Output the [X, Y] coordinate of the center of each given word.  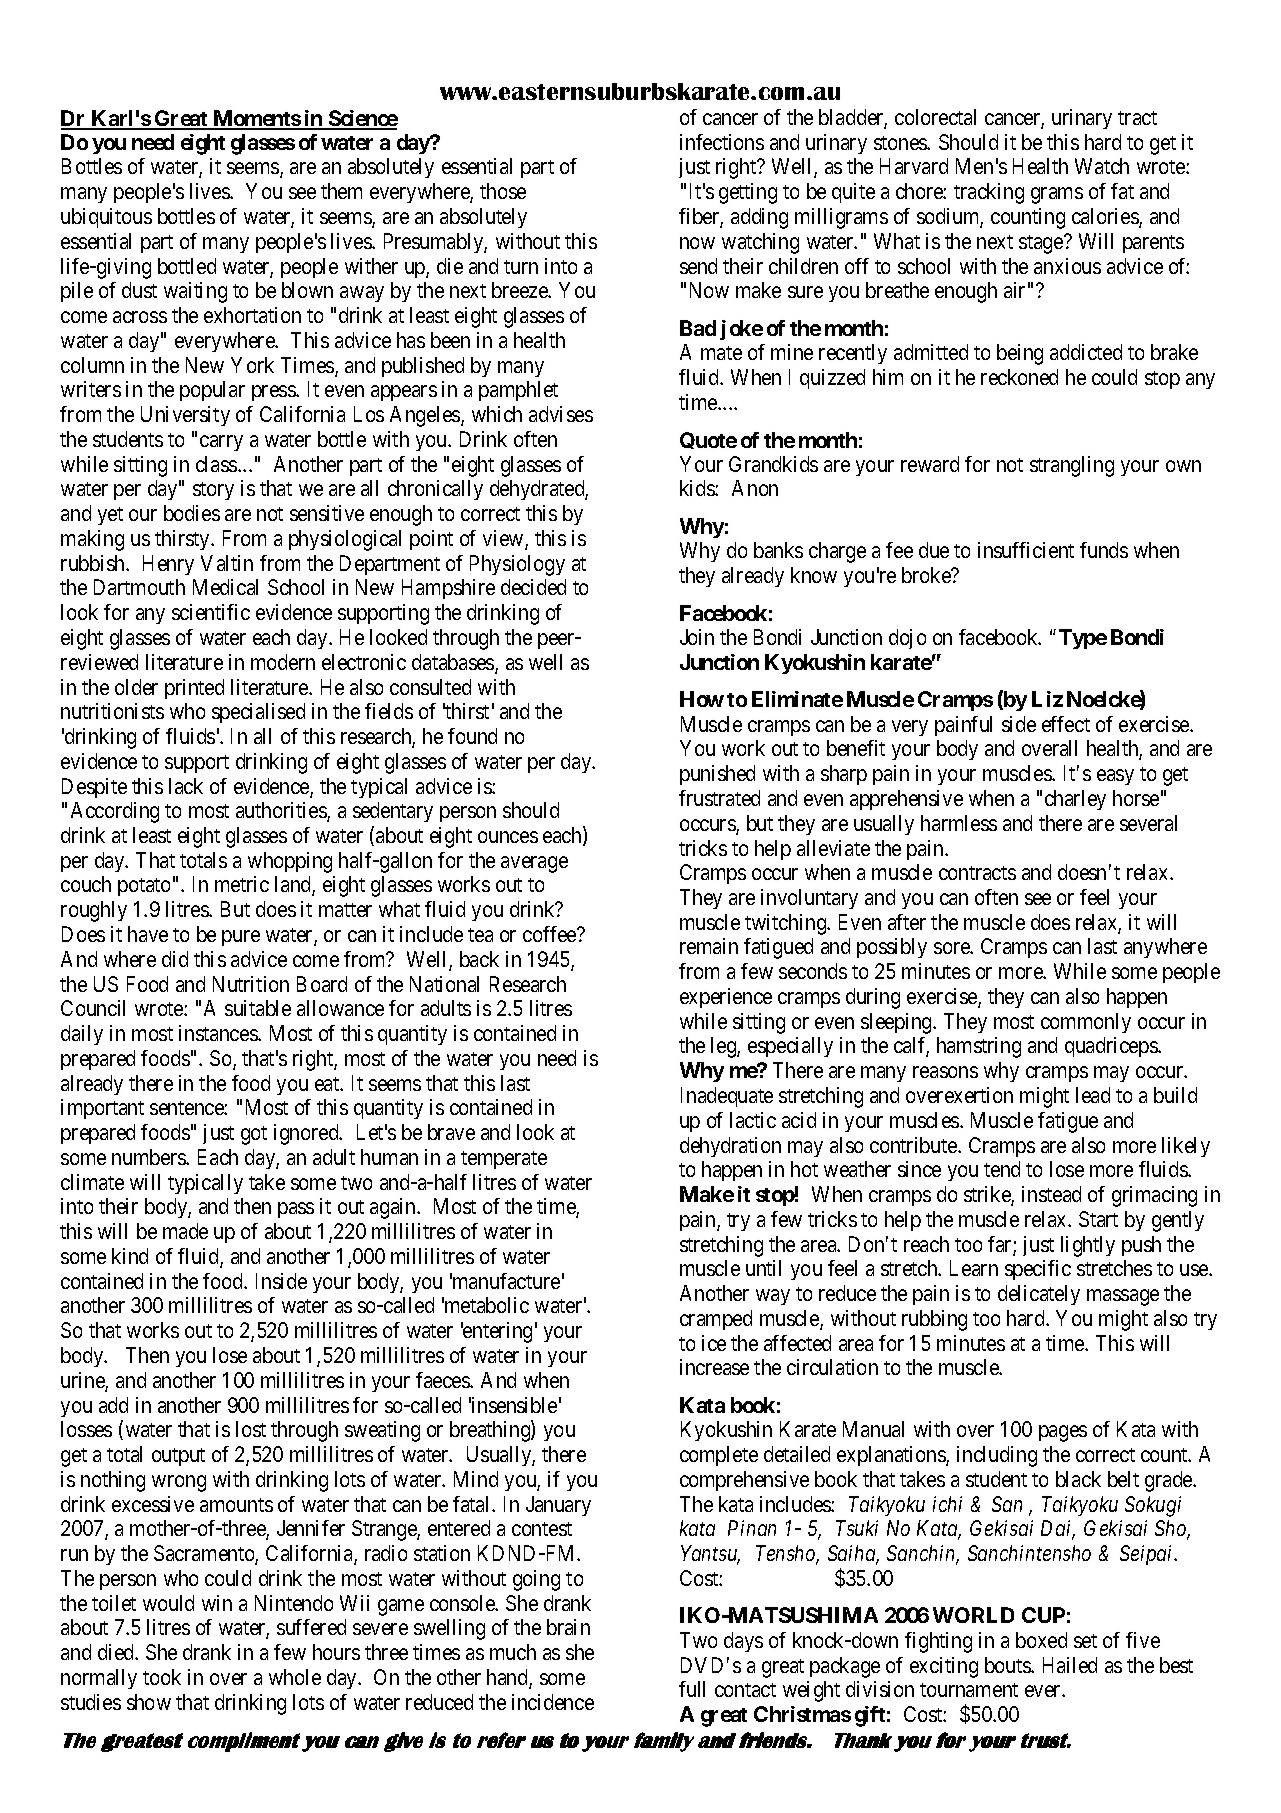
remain [709, 946]
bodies [192, 513]
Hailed [1070, 1665]
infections [722, 142]
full [692, 1689]
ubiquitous [106, 218]
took [162, 1677]
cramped [716, 1320]
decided [533, 587]
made [185, 1231]
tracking [989, 193]
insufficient [1026, 550]
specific [1038, 1270]
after [907, 922]
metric [242, 884]
